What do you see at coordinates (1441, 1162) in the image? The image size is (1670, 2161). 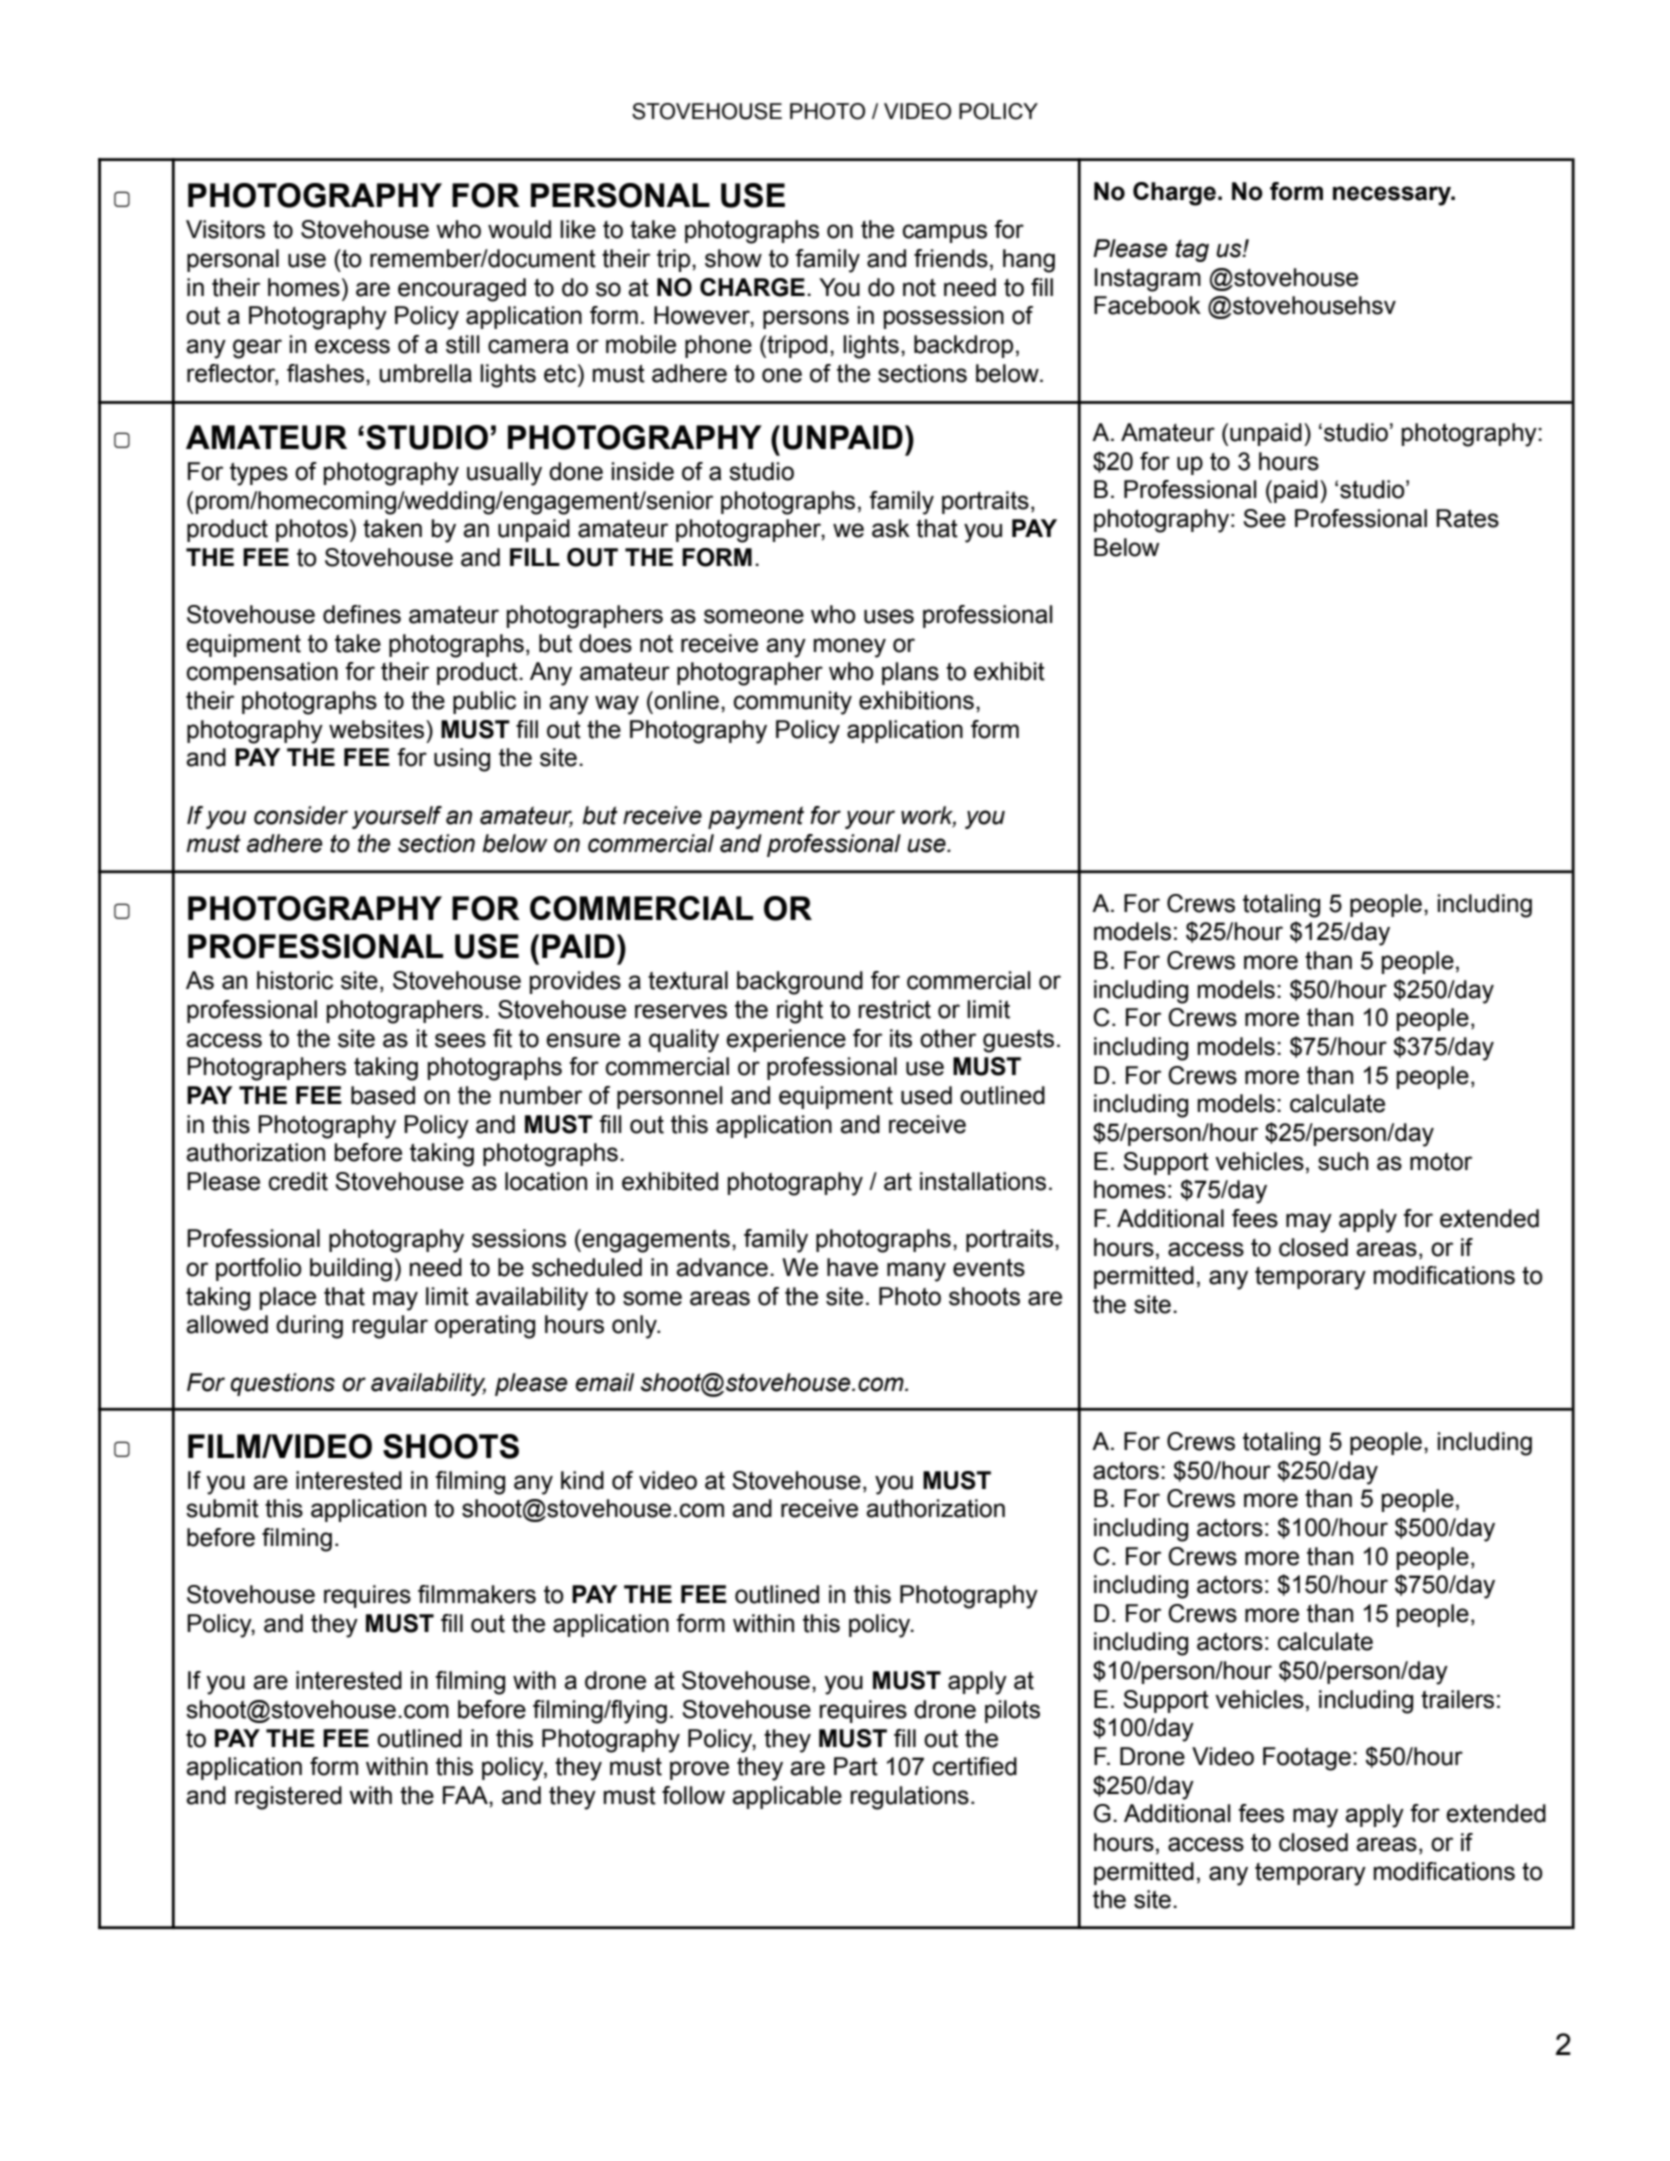 I see `motor` at bounding box center [1441, 1162].
